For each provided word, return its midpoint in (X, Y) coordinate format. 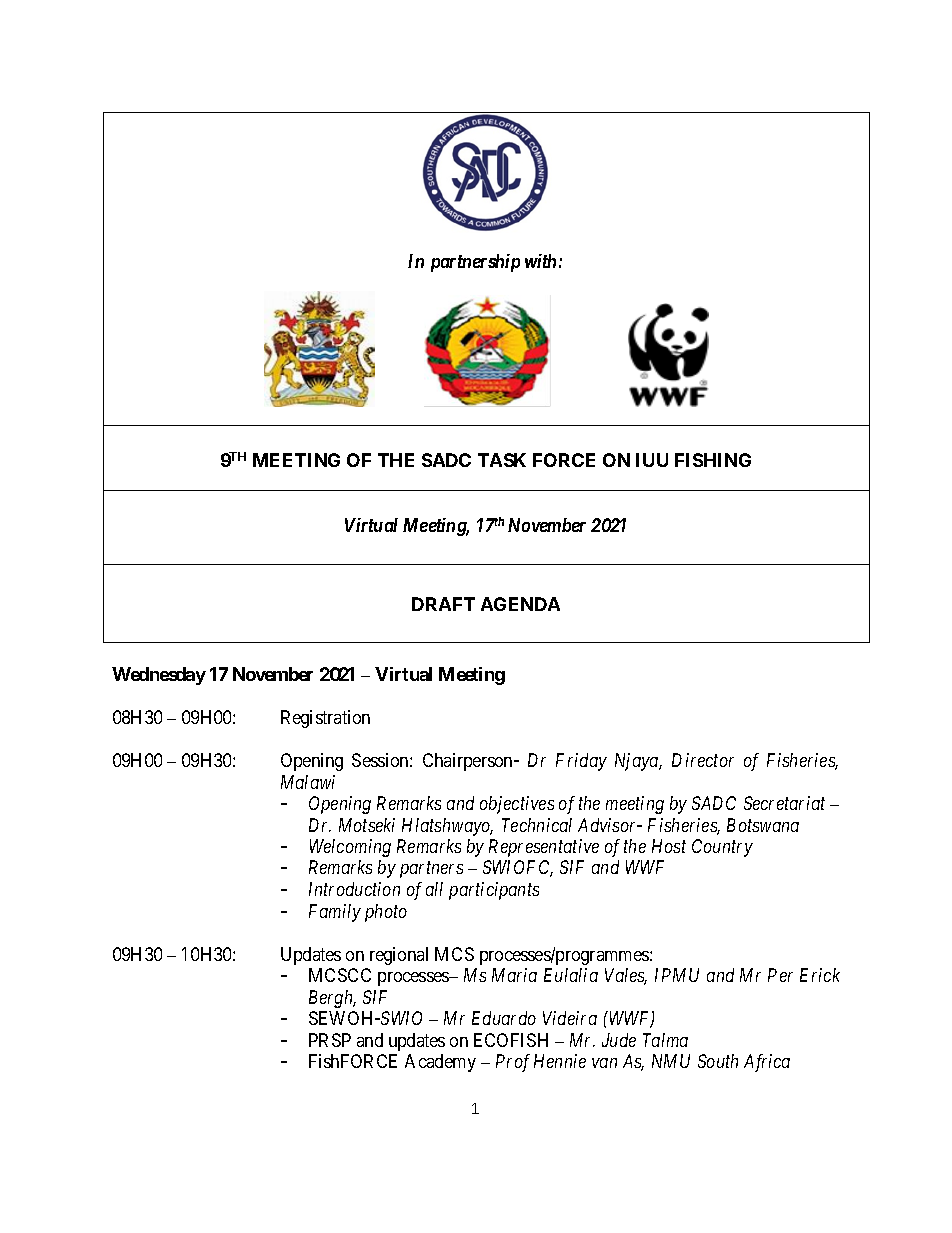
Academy (440, 1063)
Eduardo (504, 1018)
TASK (502, 460)
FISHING (713, 460)
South (718, 1061)
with (540, 261)
